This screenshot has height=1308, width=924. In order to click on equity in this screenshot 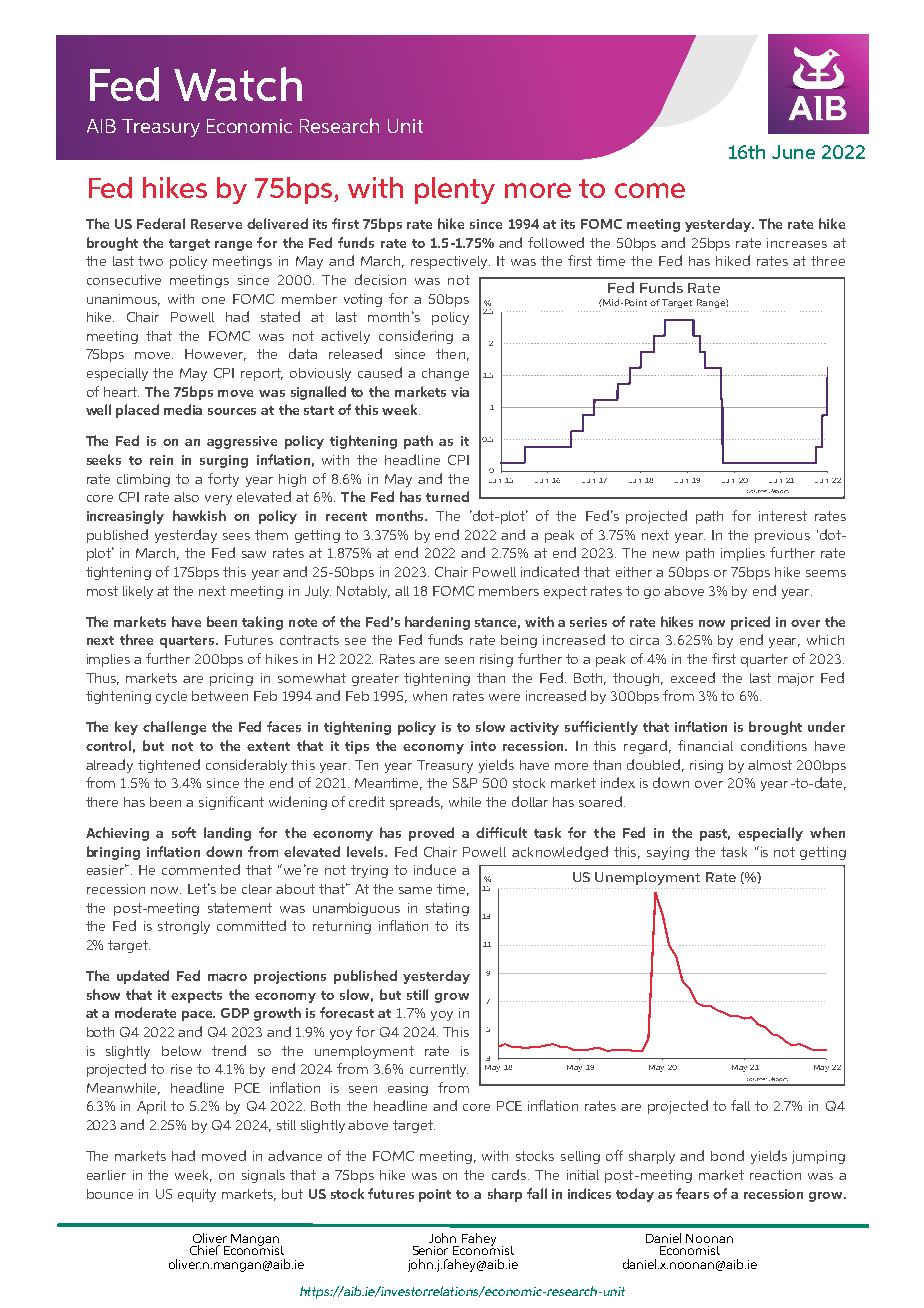, I will do `click(197, 1195)`.
